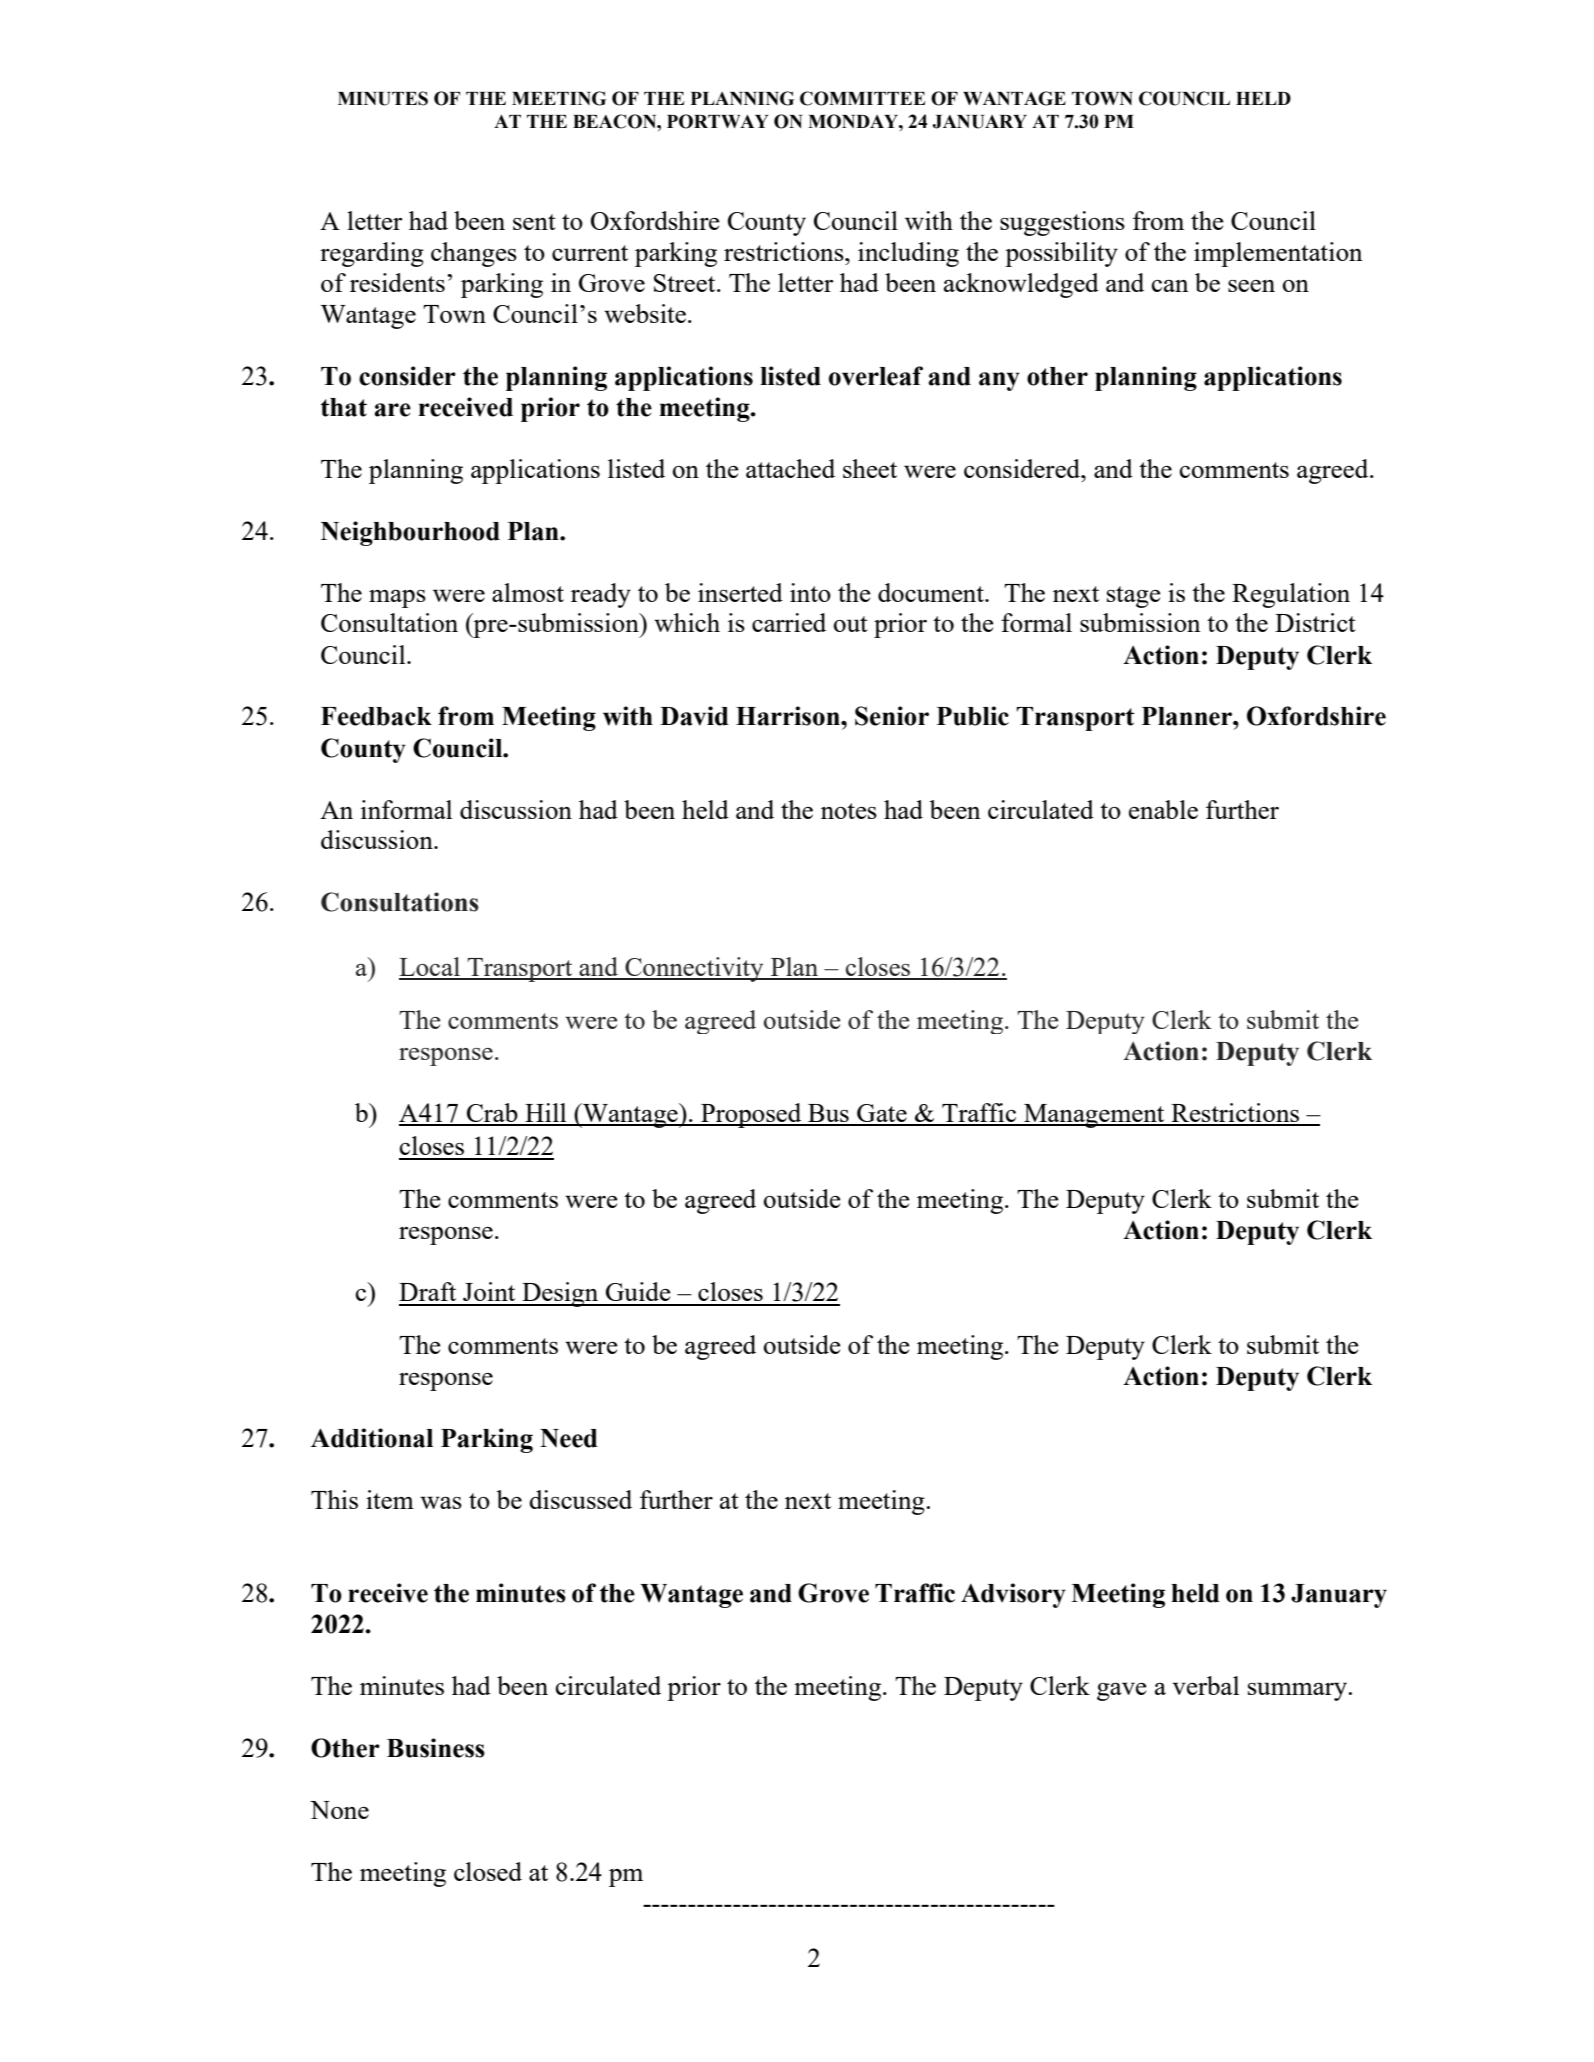  Describe the element at coordinates (1013, 1595) in the image. I see `Advisory` at that location.
